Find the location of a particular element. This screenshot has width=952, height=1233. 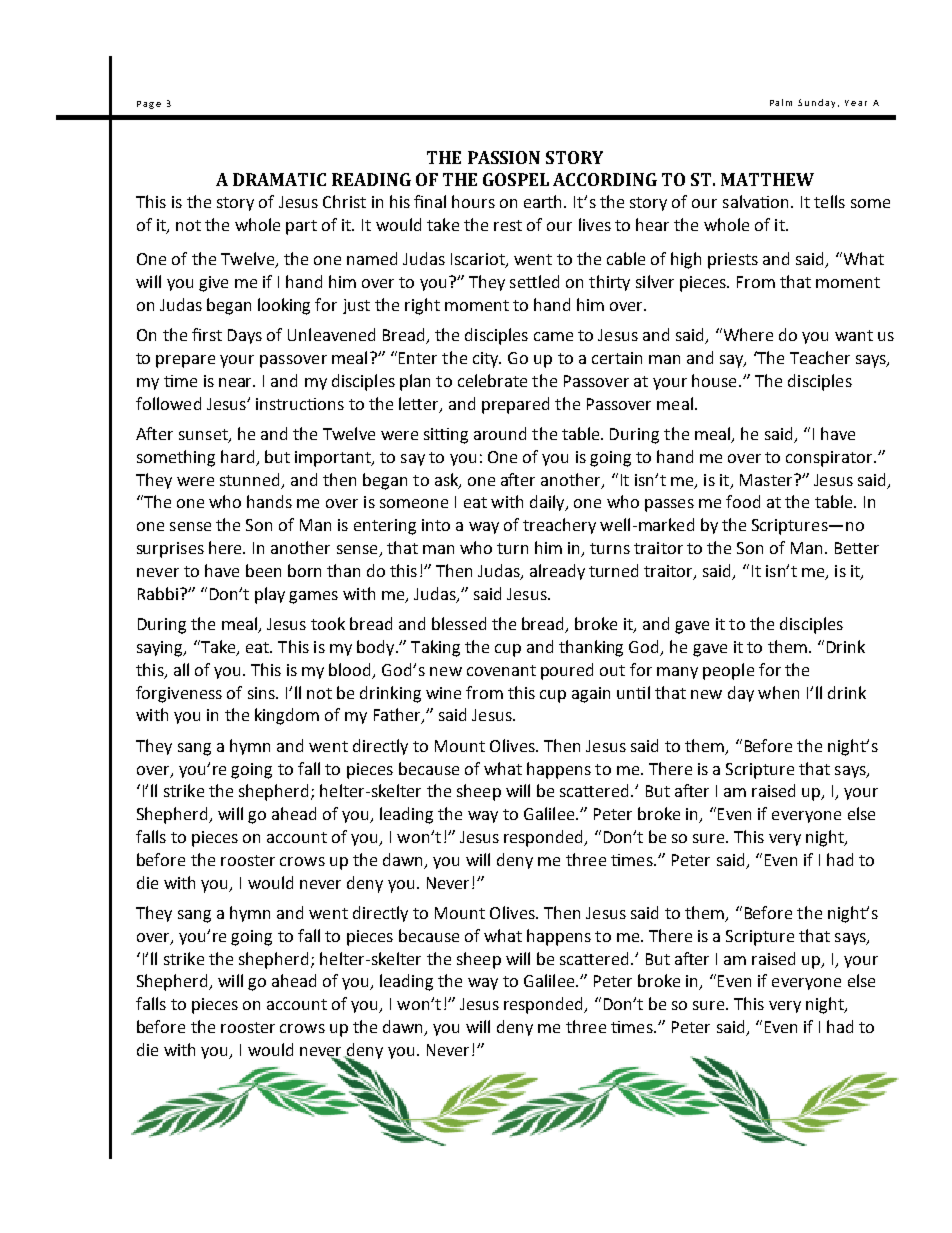

treachery is located at coordinates (559, 526).
